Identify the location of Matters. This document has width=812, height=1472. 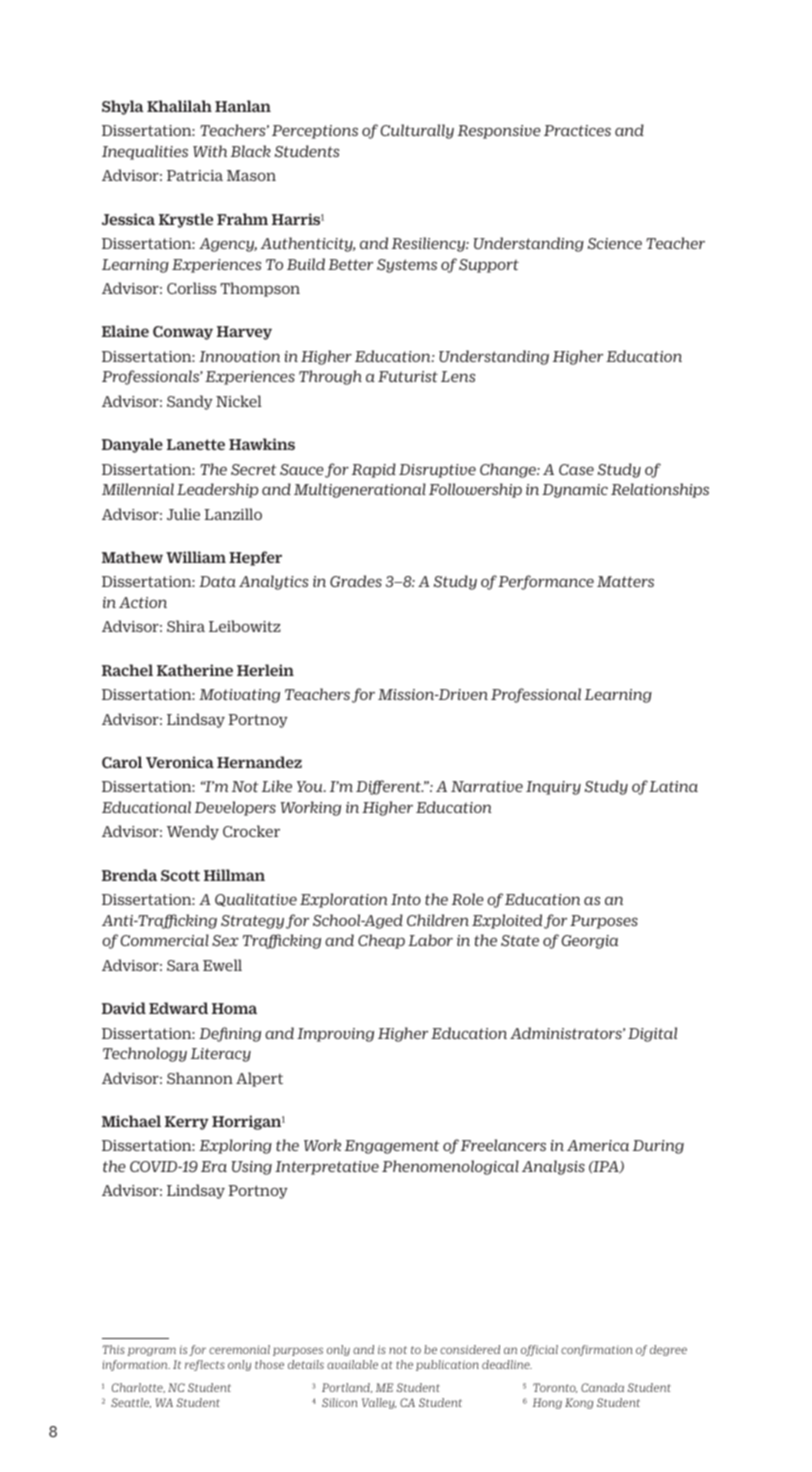
(625, 581).
